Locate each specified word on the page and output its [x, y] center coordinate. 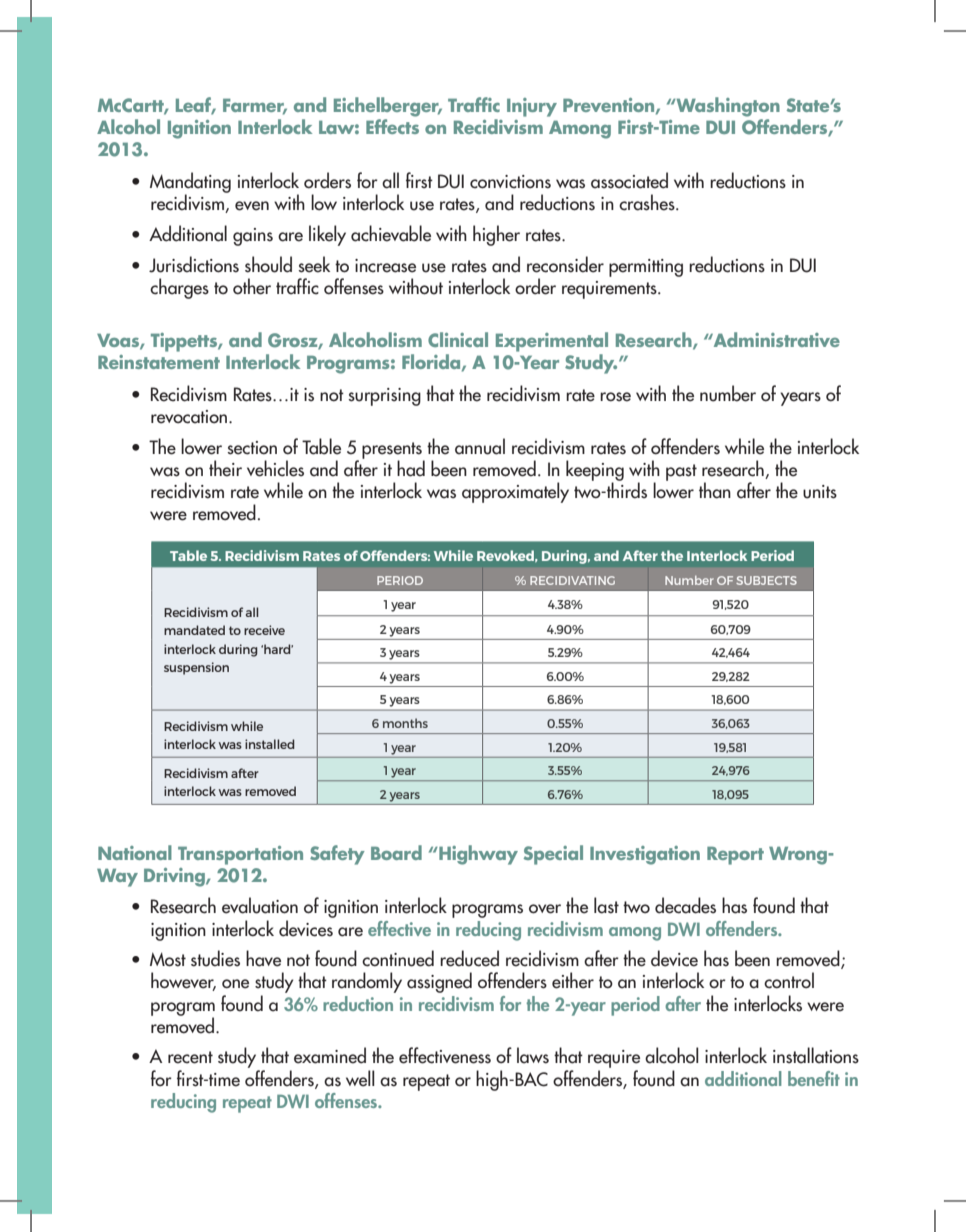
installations [816, 1055]
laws [533, 1055]
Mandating [190, 183]
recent [190, 1057]
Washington [727, 107]
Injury [532, 107]
